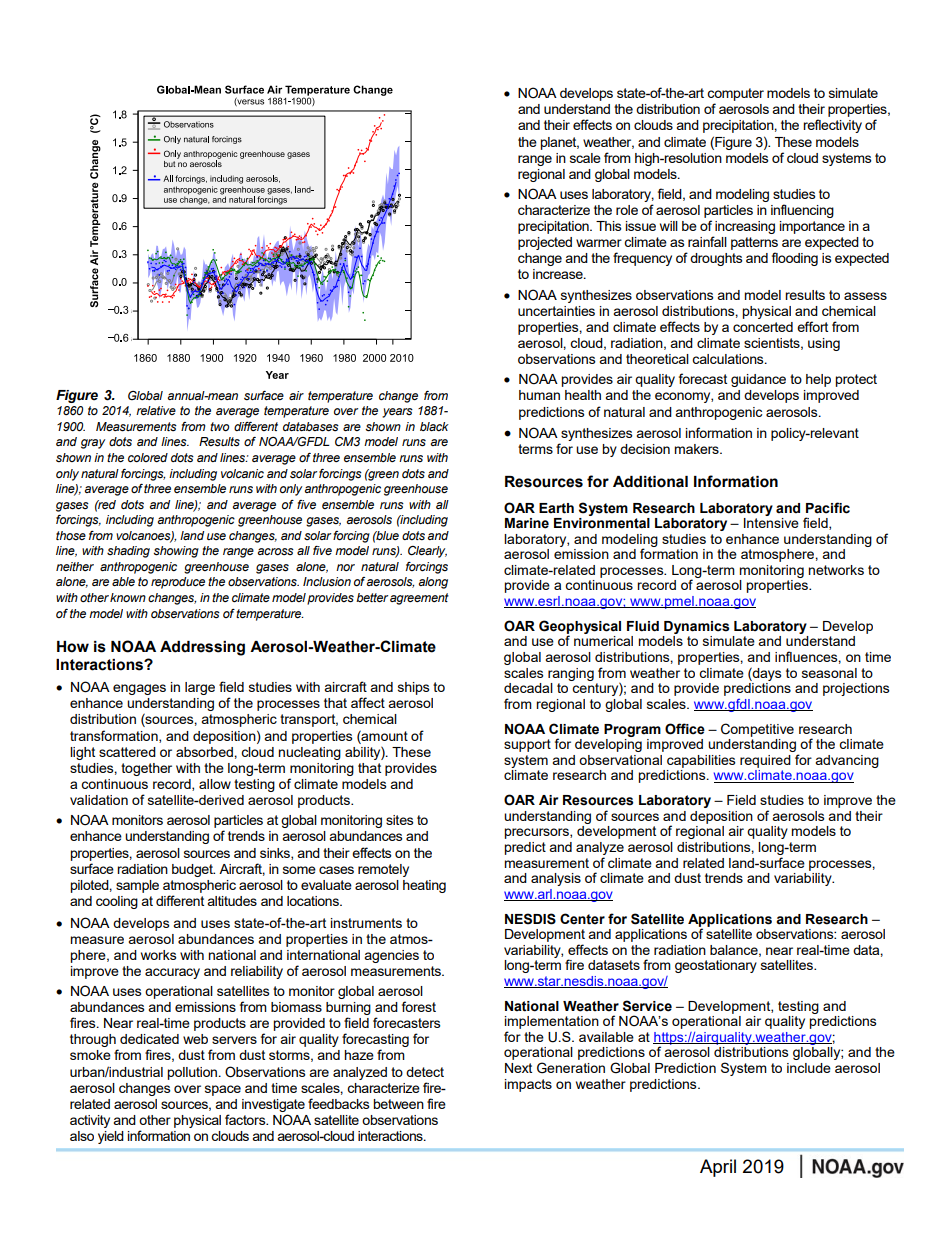  What do you see at coordinates (627, 210) in the screenshot?
I see `role` at bounding box center [627, 210].
